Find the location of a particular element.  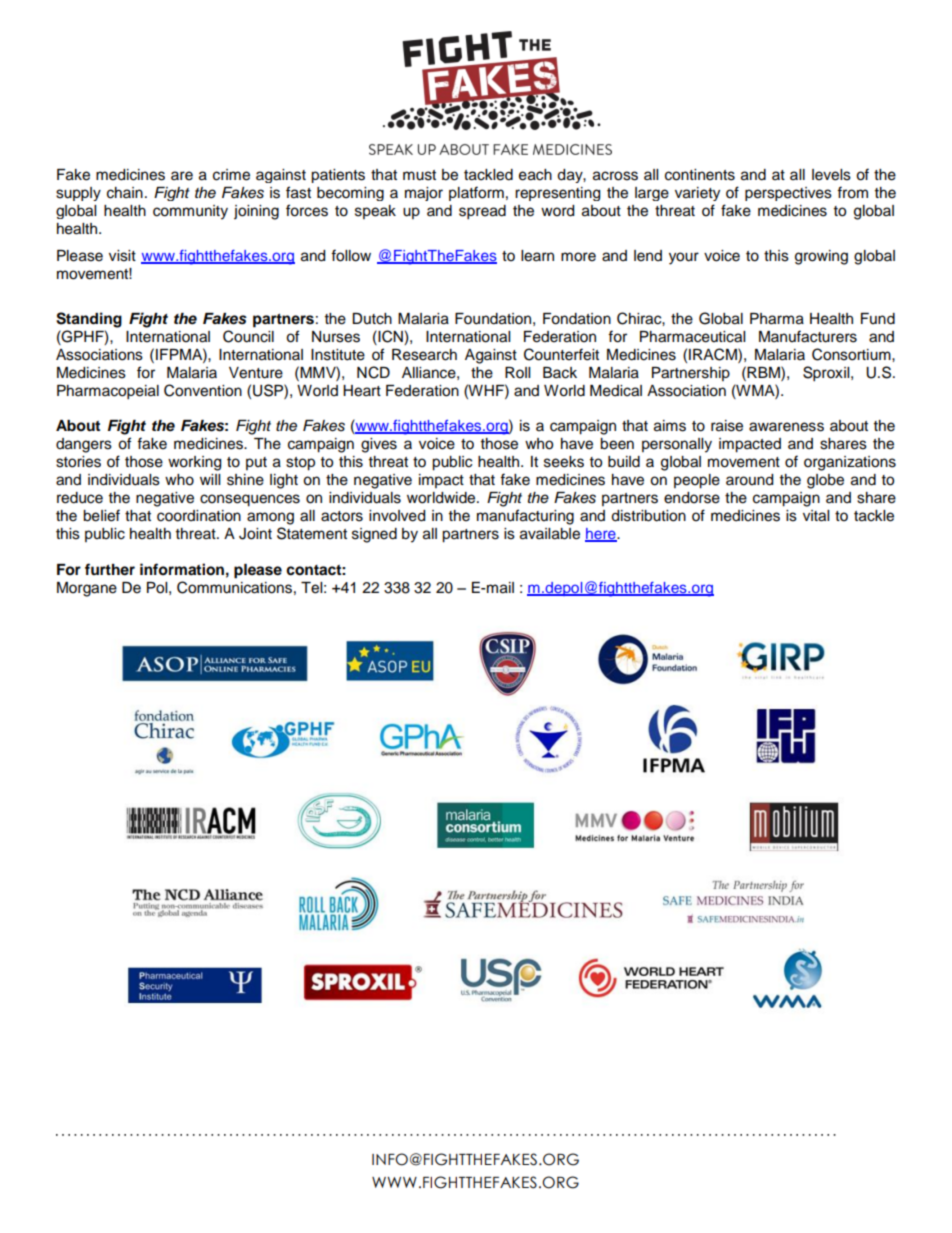

around is located at coordinates (749, 480).
